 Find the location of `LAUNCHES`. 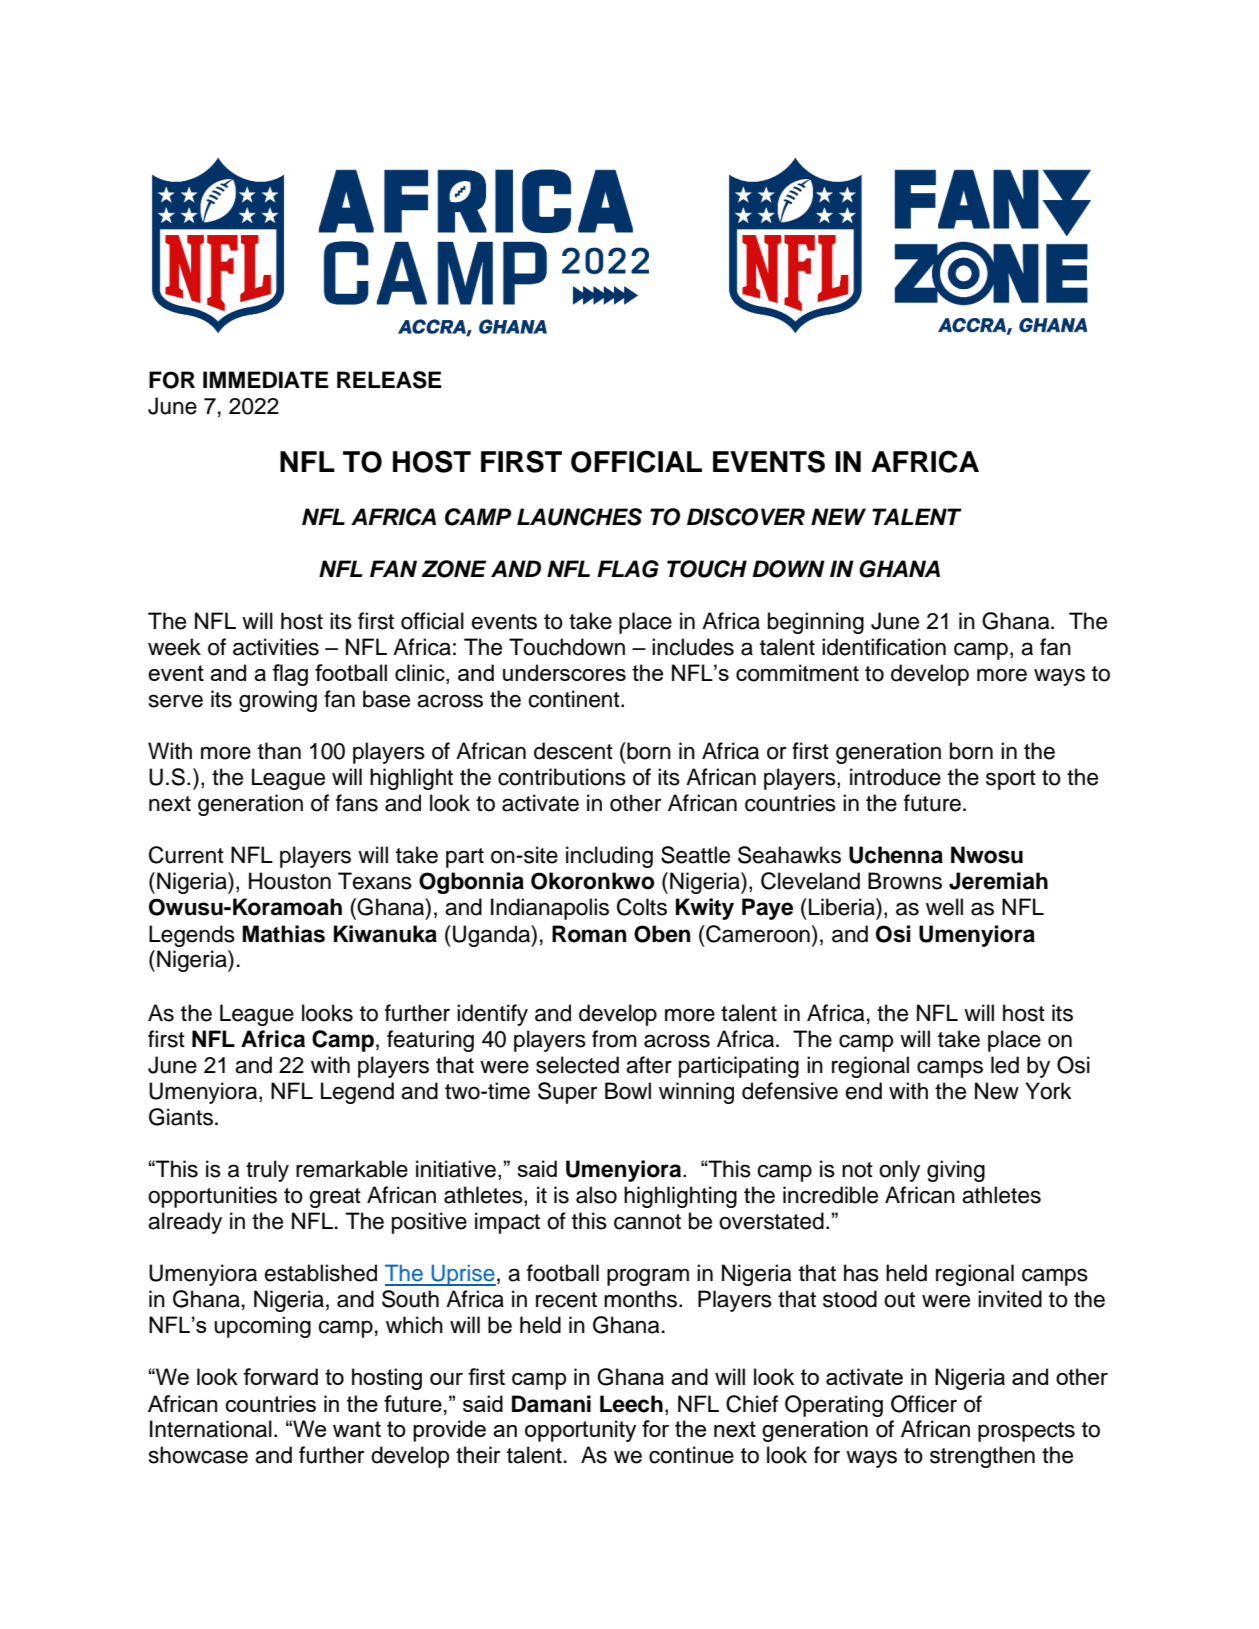

LAUNCHES is located at coordinates (579, 517).
